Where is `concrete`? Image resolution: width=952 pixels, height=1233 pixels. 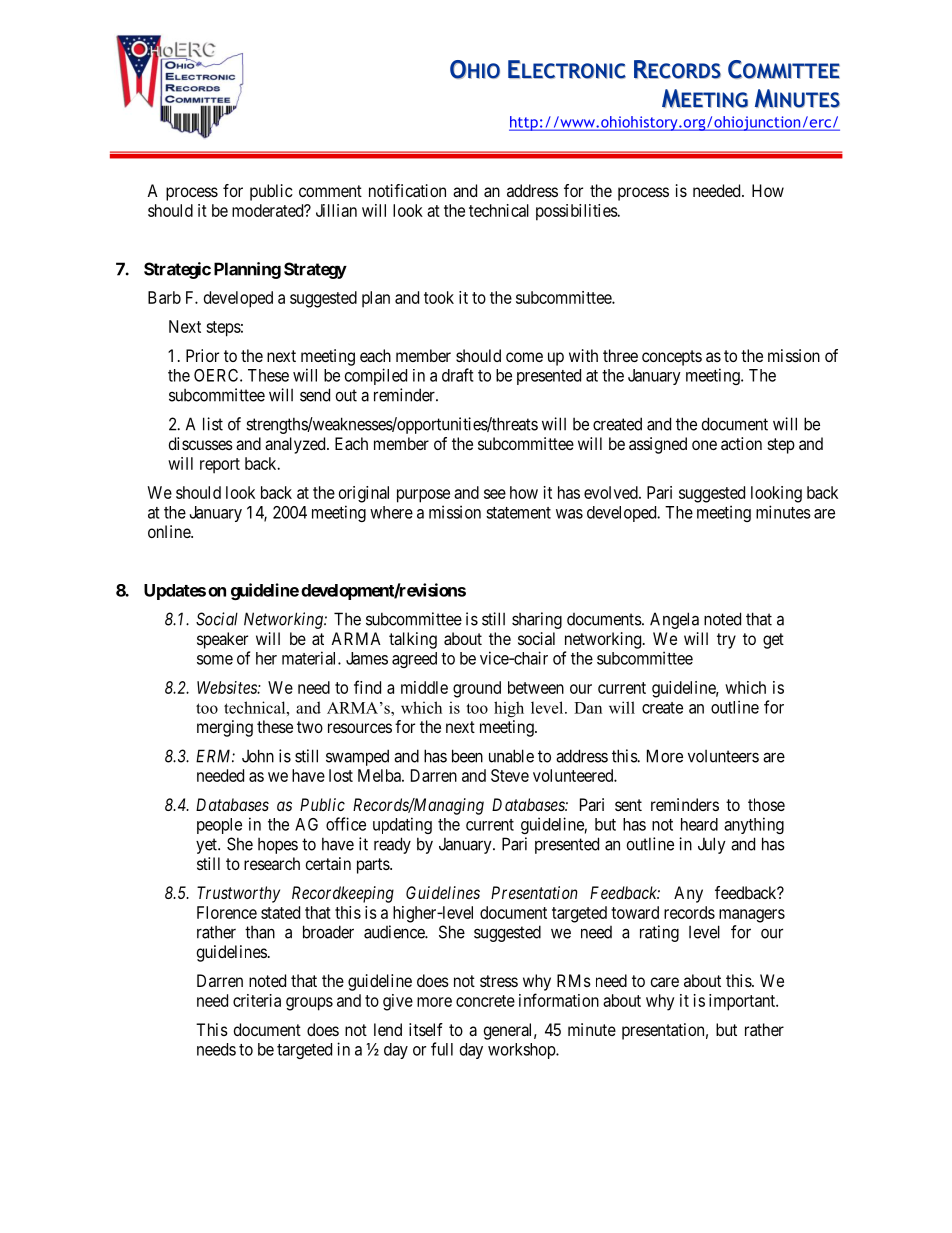
concrete is located at coordinates (485, 1001).
